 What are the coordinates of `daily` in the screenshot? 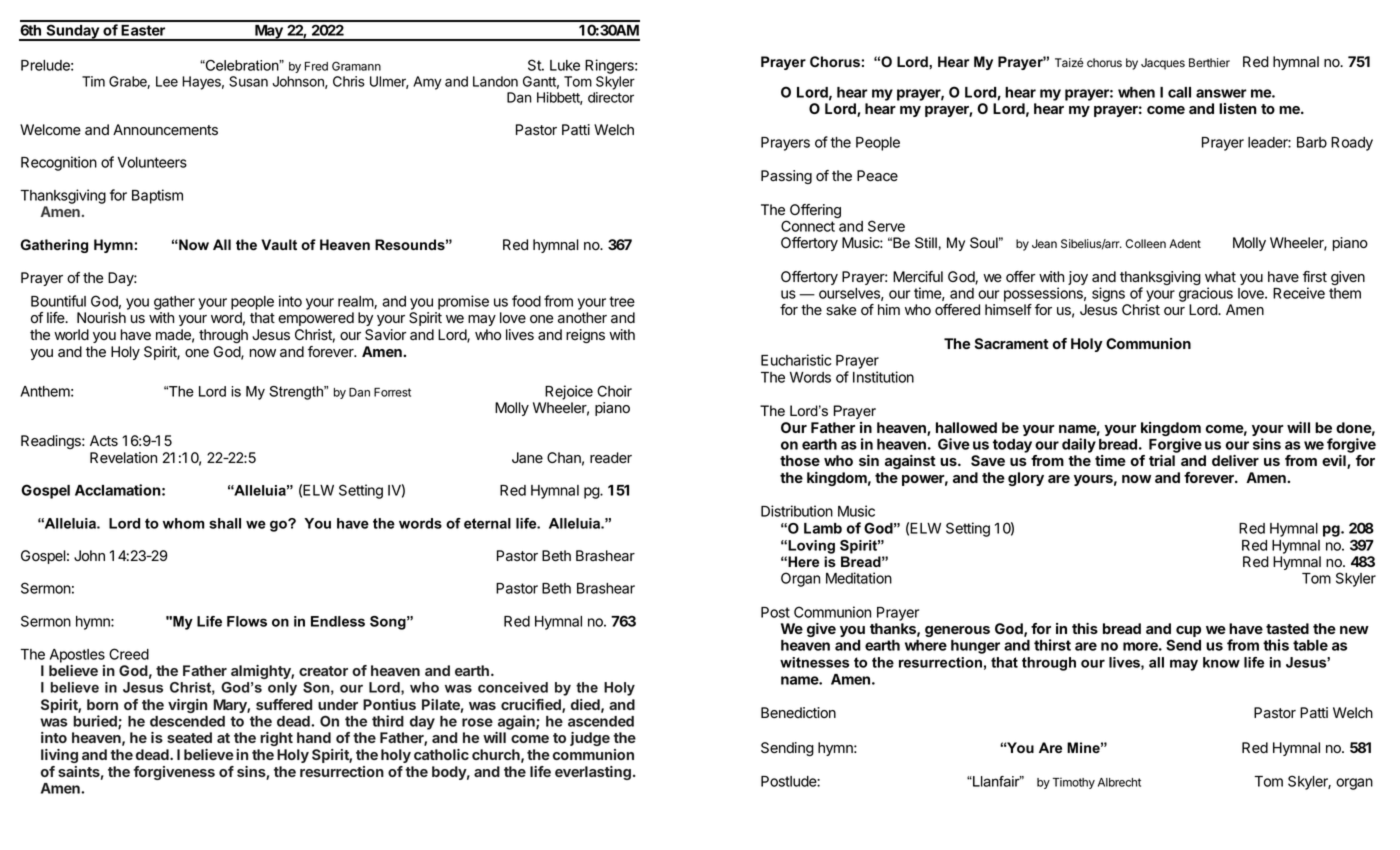 It's located at (1079, 445).
